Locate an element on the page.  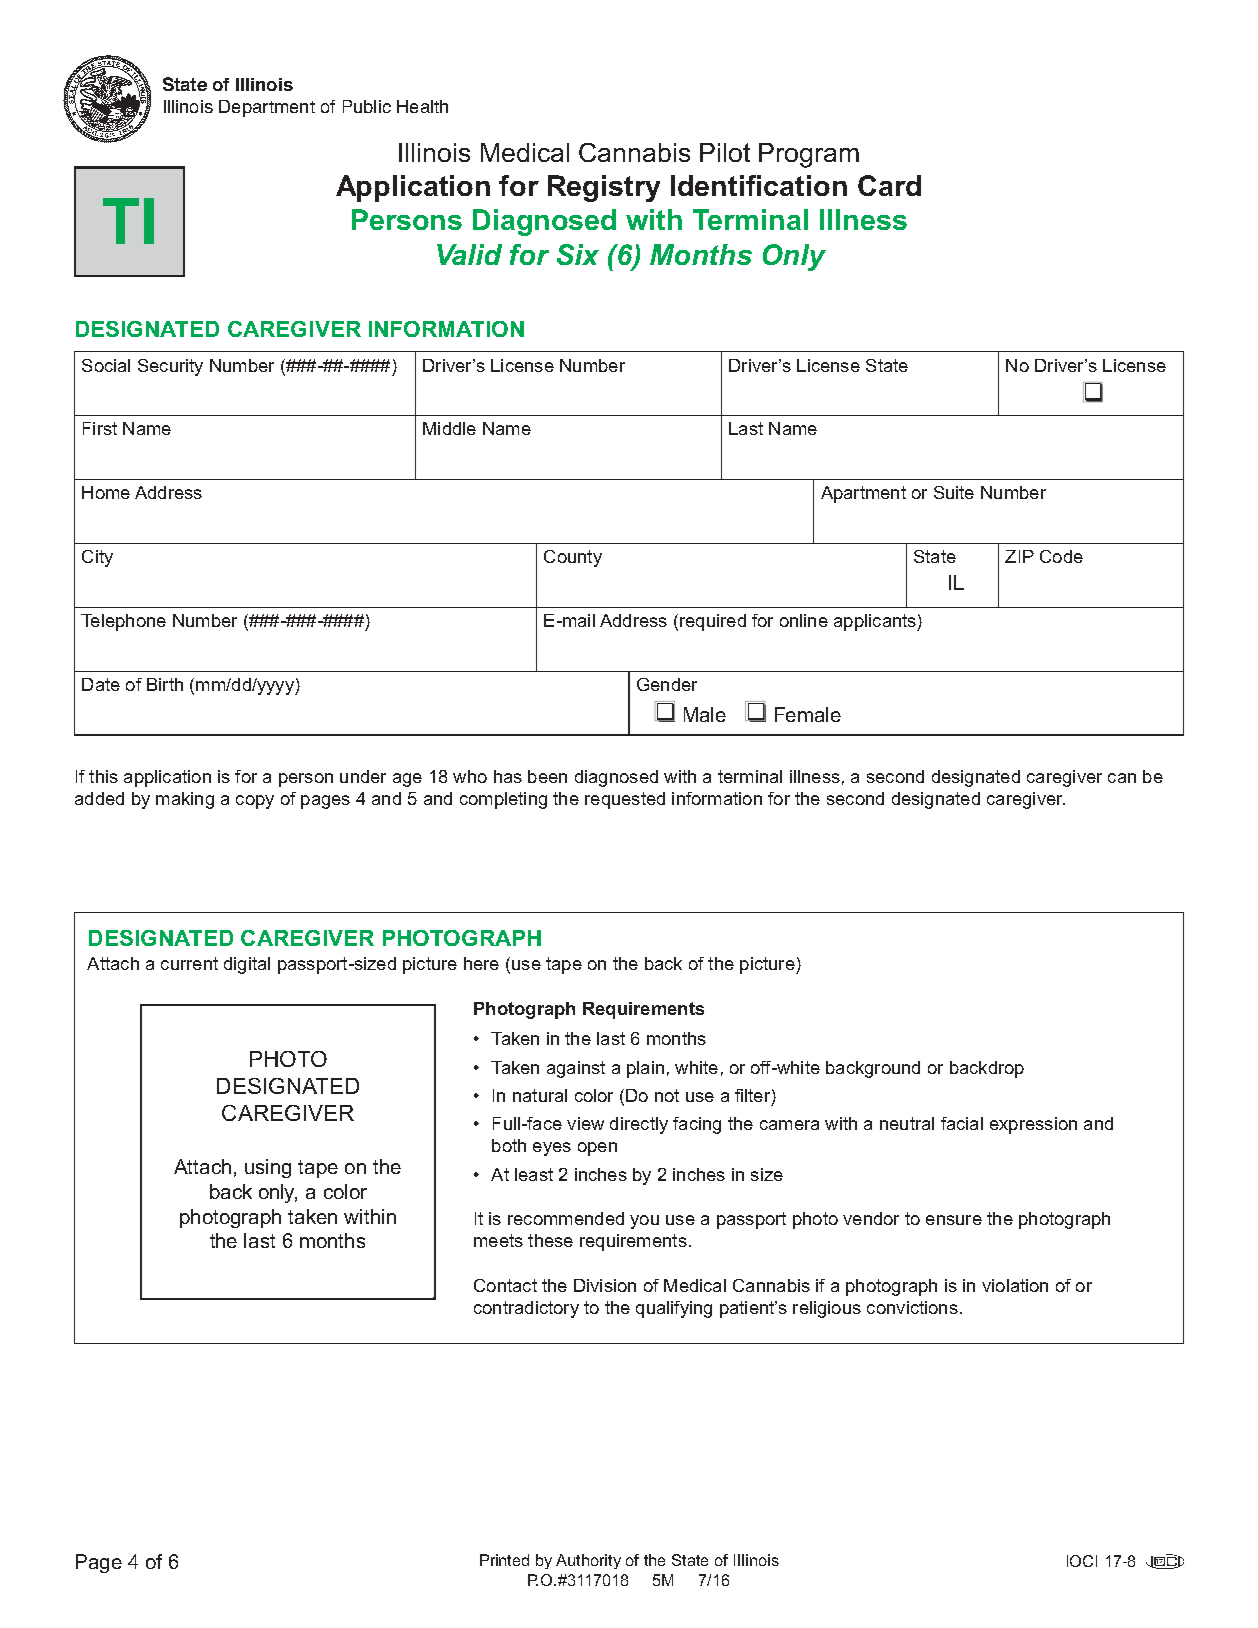
convictions is located at coordinates (912, 1307).
